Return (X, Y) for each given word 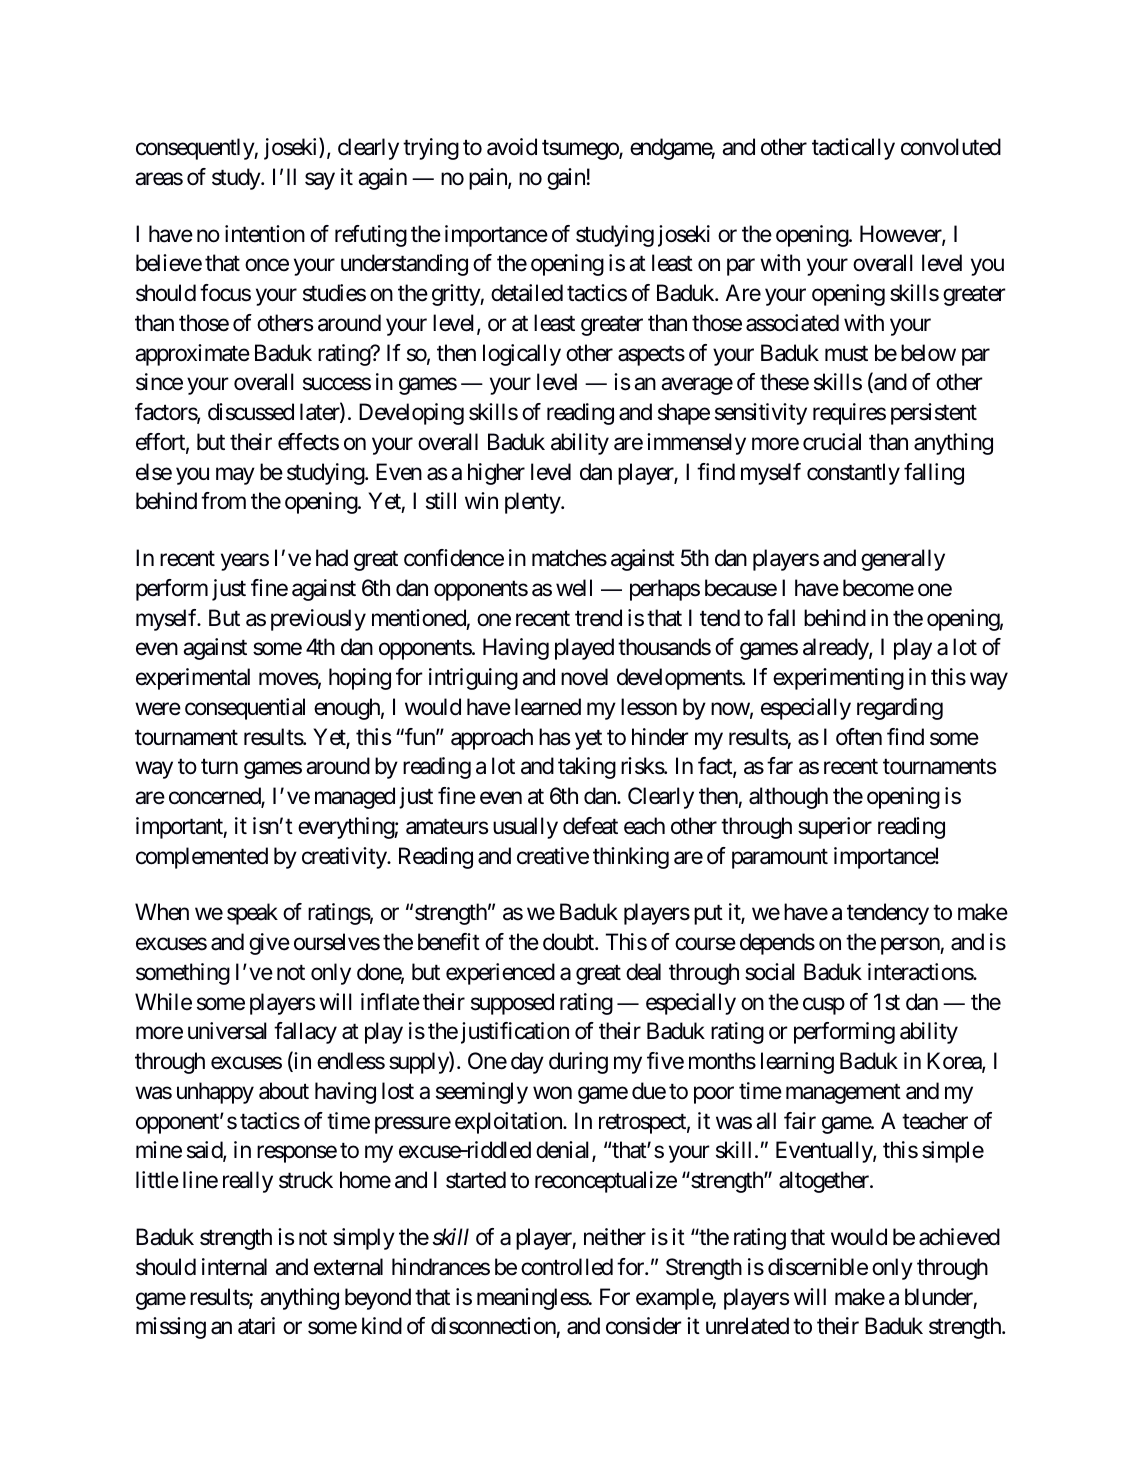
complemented (202, 858)
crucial (832, 442)
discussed (251, 412)
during (578, 1063)
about (284, 1091)
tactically (853, 149)
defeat (590, 826)
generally (903, 560)
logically (522, 355)
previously (318, 620)
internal (234, 1267)
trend (598, 618)
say (320, 181)
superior (835, 828)
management (843, 1094)
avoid (512, 147)
